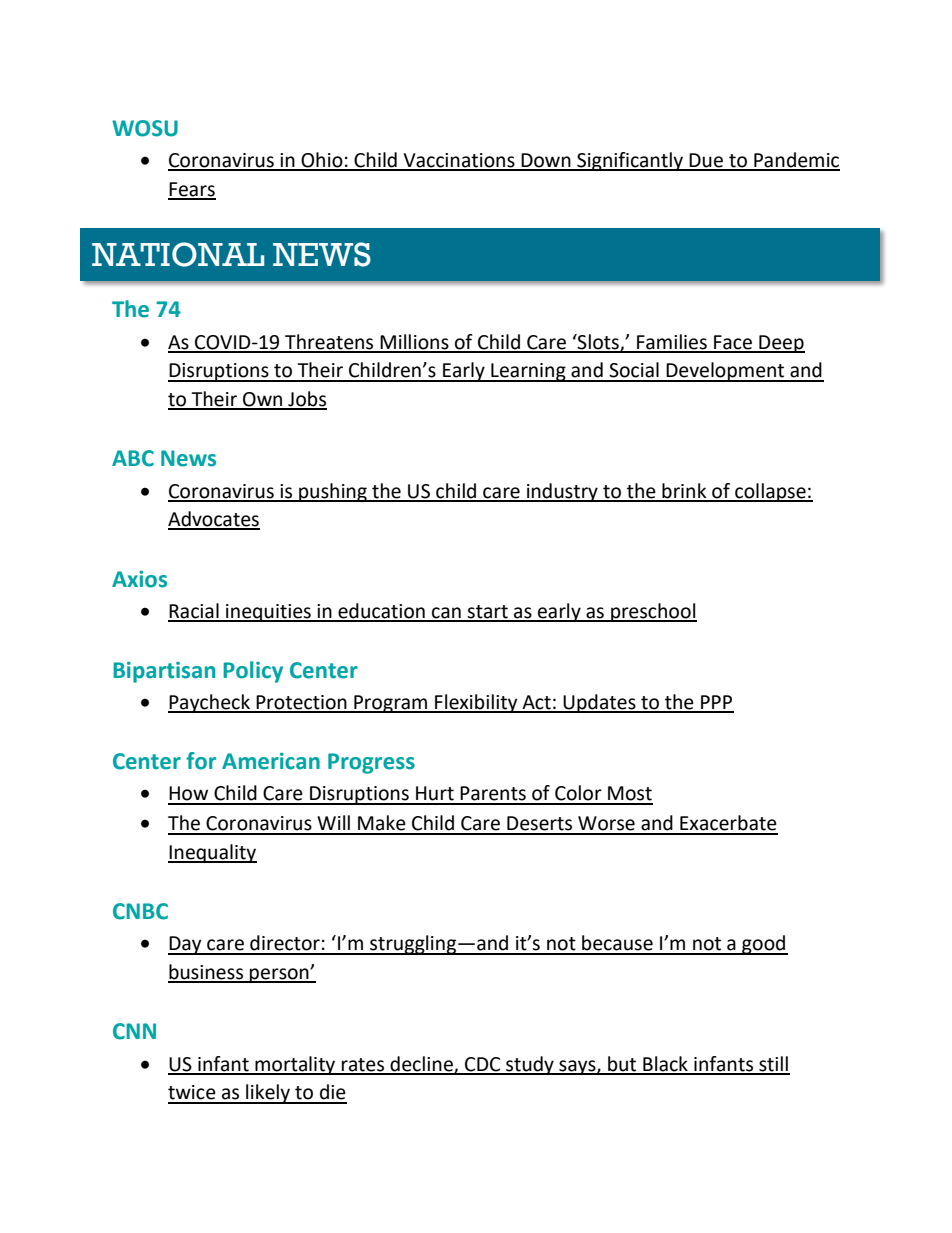 The width and height of the image is (952, 1233). What do you see at coordinates (268, 1094) in the image?
I see `likely` at bounding box center [268, 1094].
